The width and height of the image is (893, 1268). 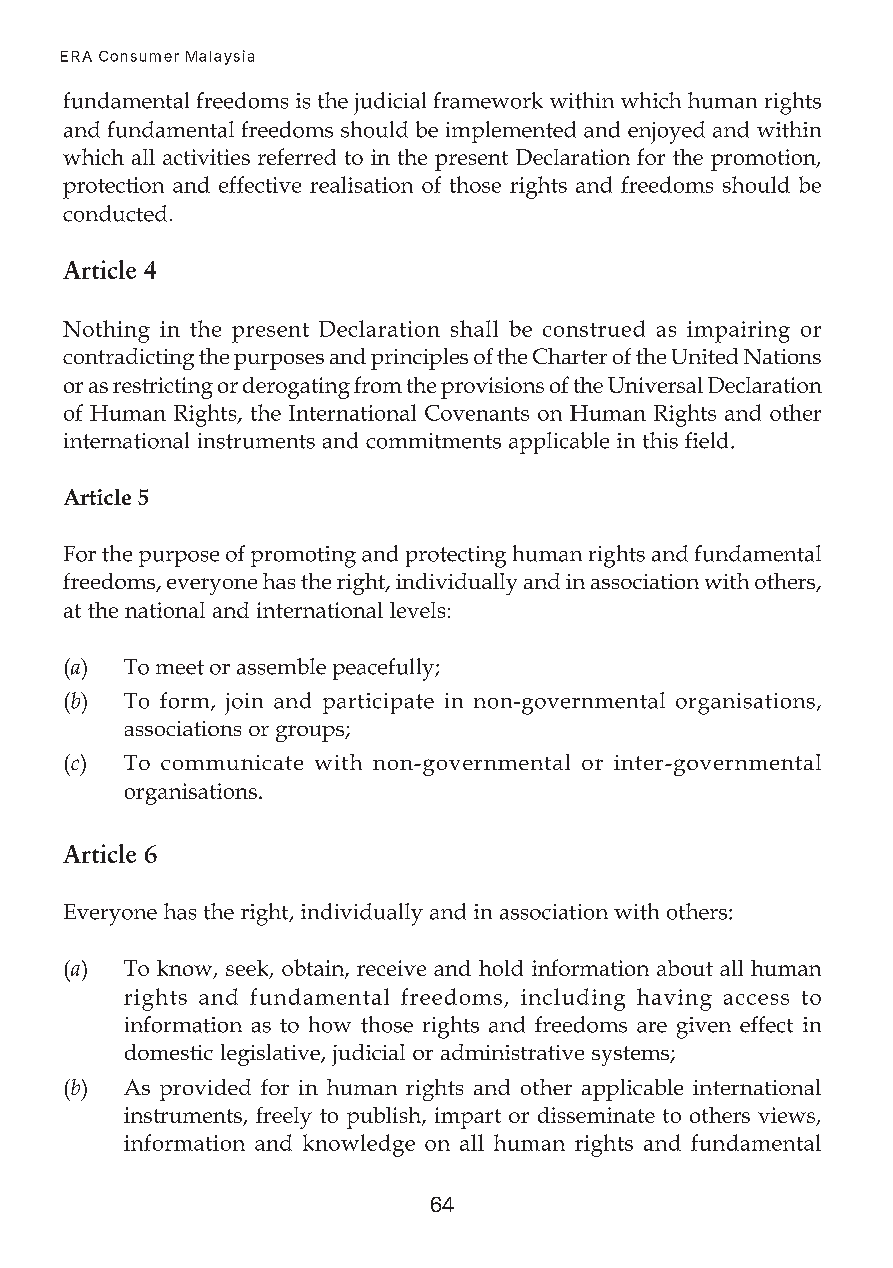 I want to click on provided, so click(x=205, y=1090).
